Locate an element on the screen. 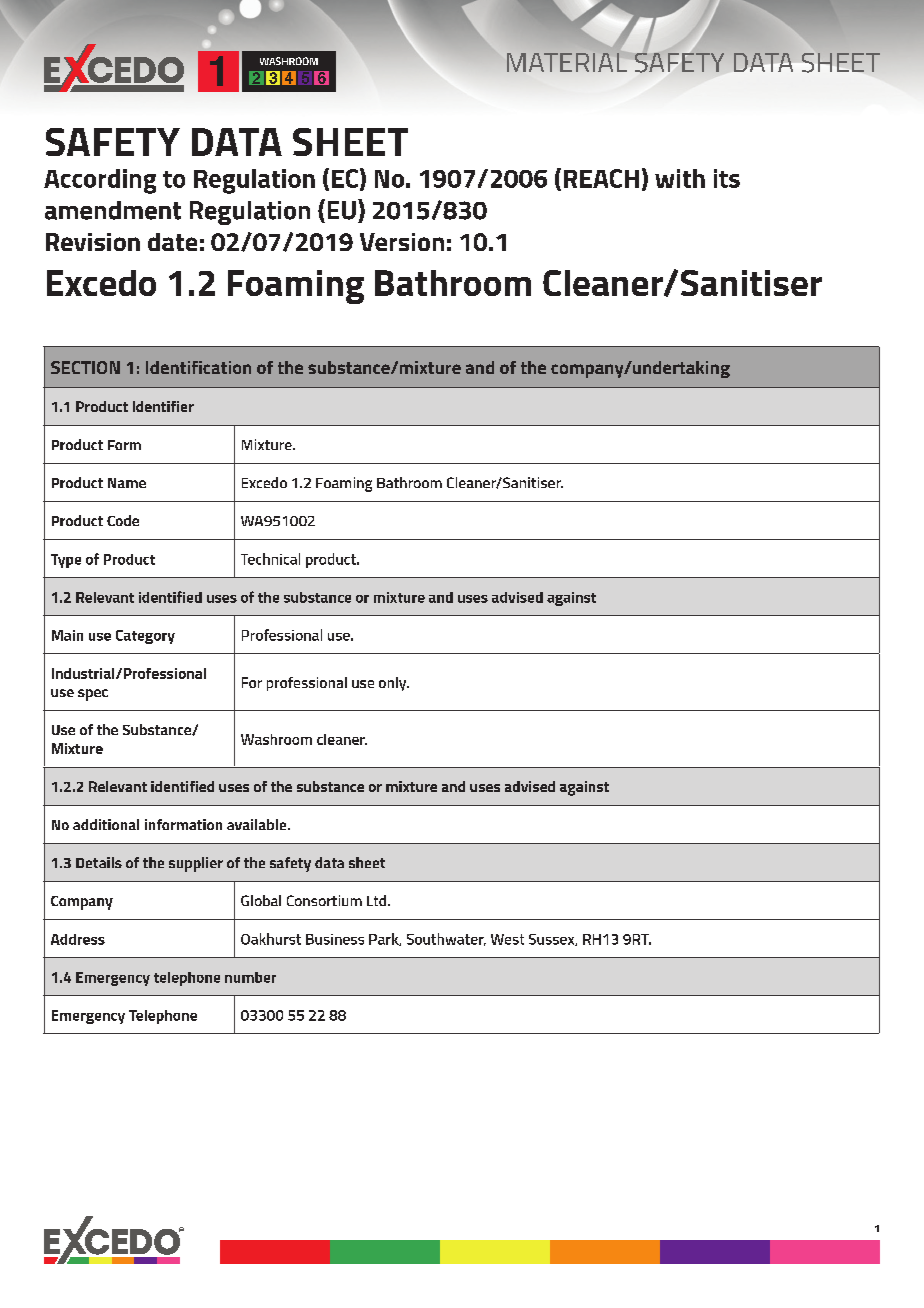 This screenshot has height=1308, width=924. with is located at coordinates (680, 178).
